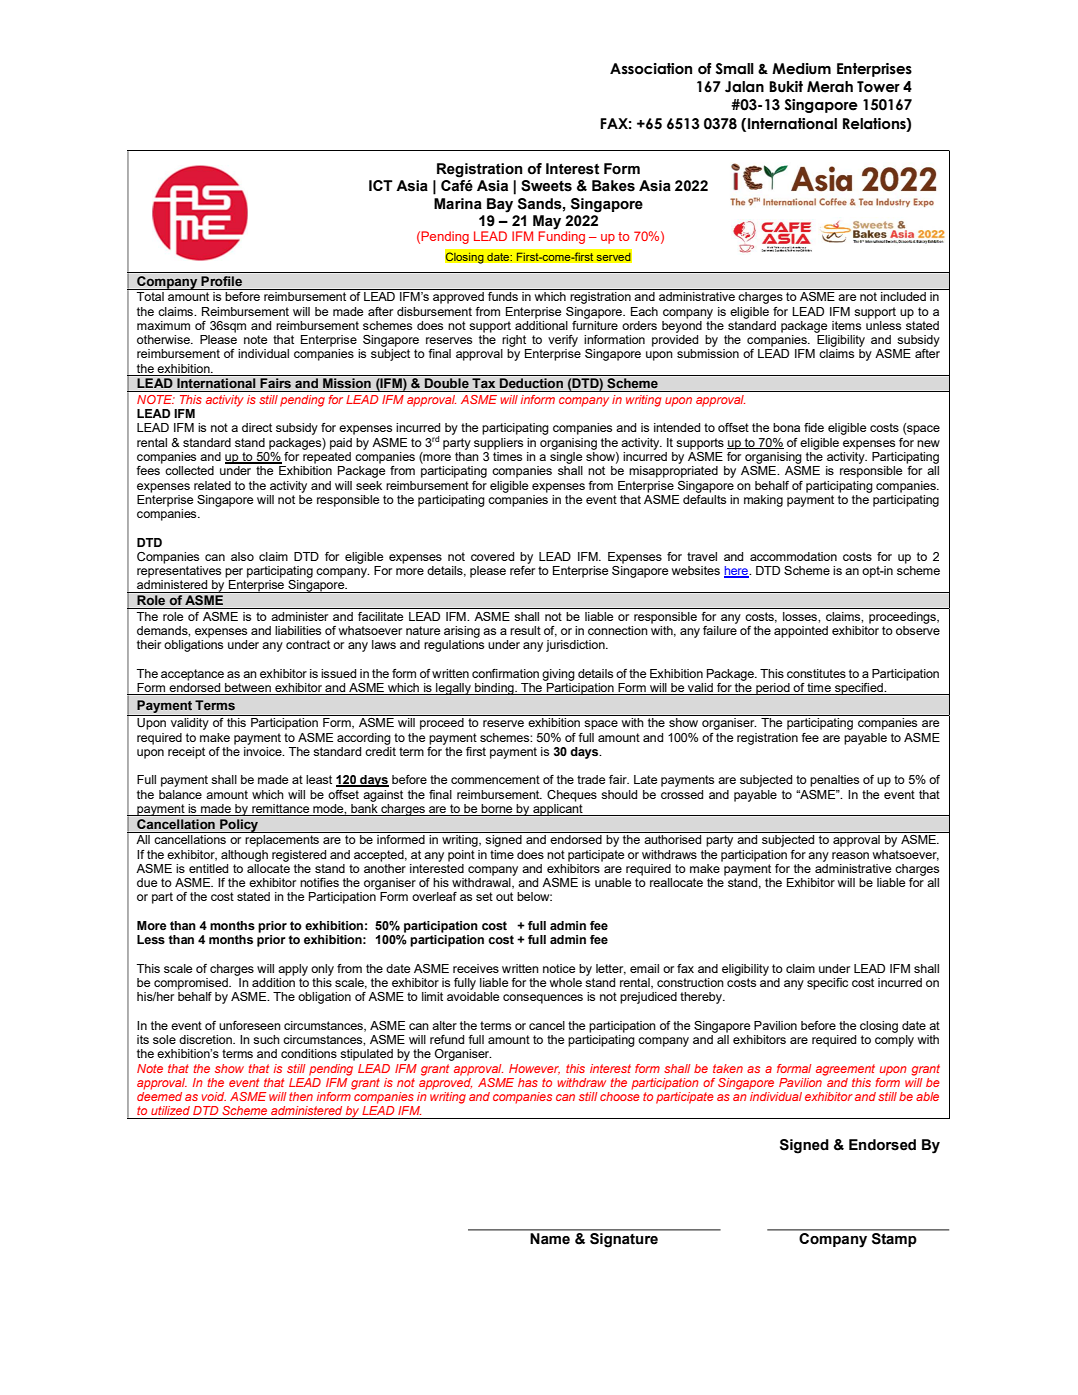 The width and height of the document is (1078, 1395). Describe the element at coordinates (170, 1110) in the document. I see `utilized` at that location.
